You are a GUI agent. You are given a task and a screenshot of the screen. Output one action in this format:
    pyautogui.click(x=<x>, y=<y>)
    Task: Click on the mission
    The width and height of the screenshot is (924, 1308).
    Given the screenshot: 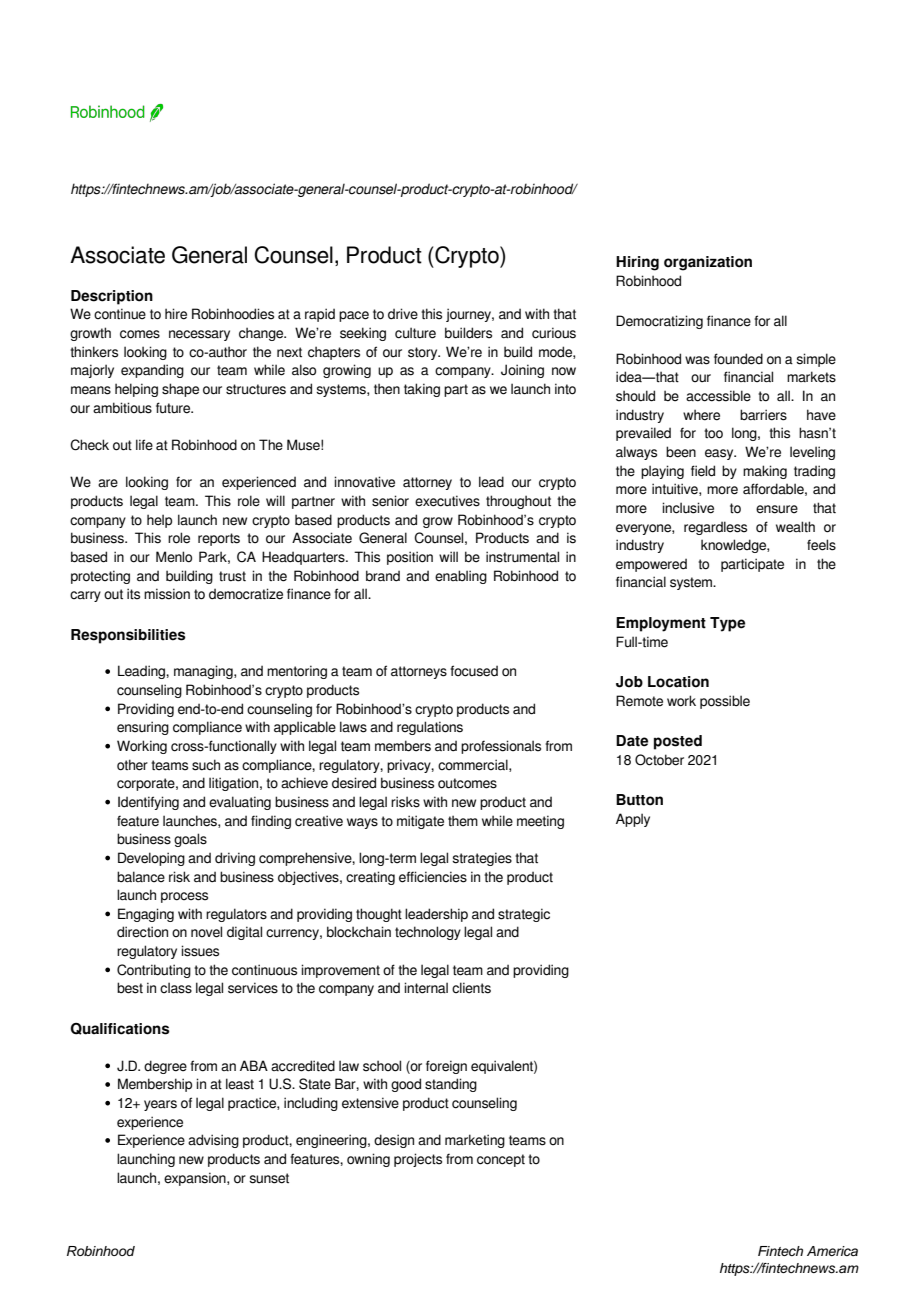 What is the action you would take?
    pyautogui.click(x=167, y=594)
